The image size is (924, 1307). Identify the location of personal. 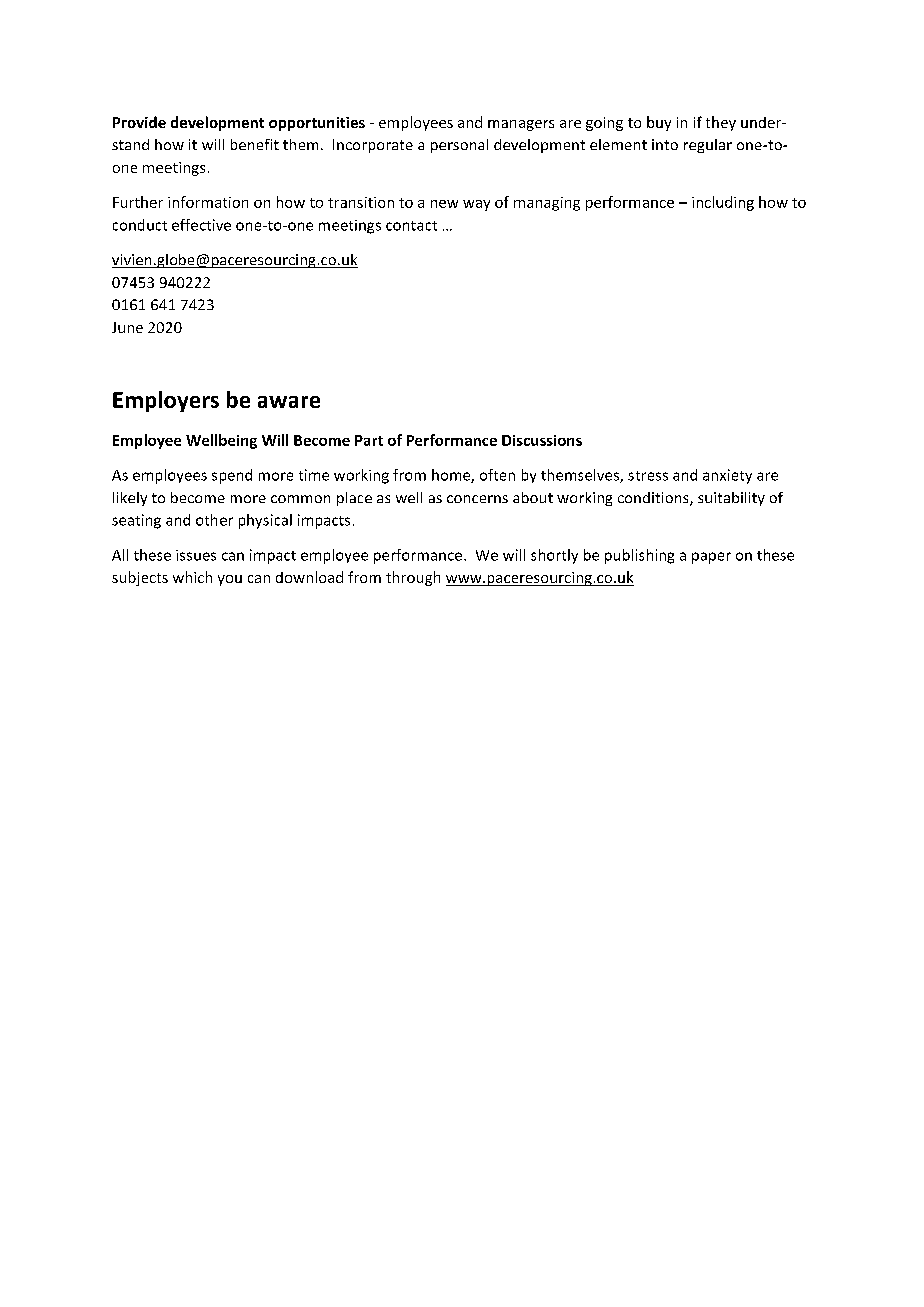
(459, 146).
